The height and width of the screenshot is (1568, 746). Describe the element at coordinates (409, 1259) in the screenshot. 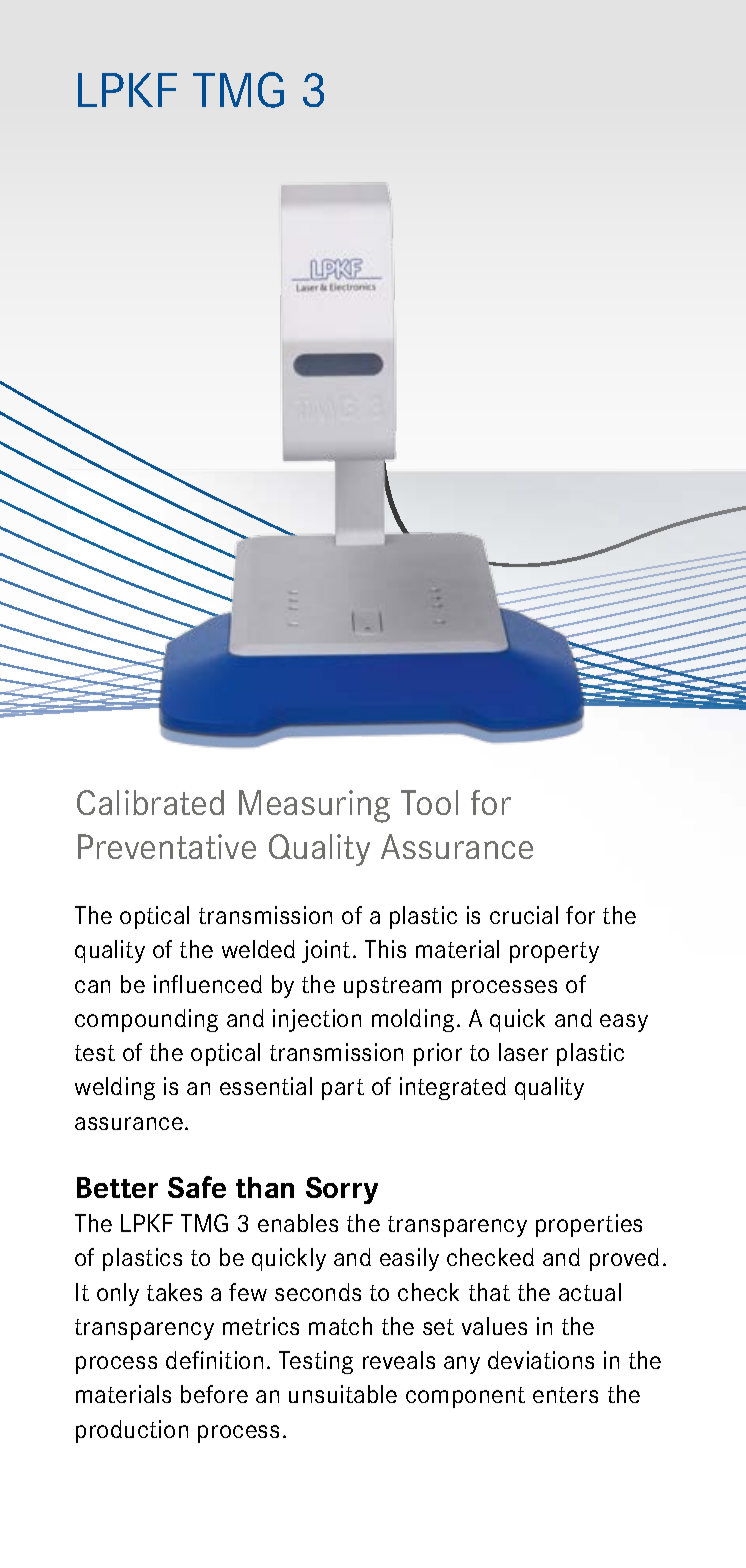

I see `easily` at that location.
